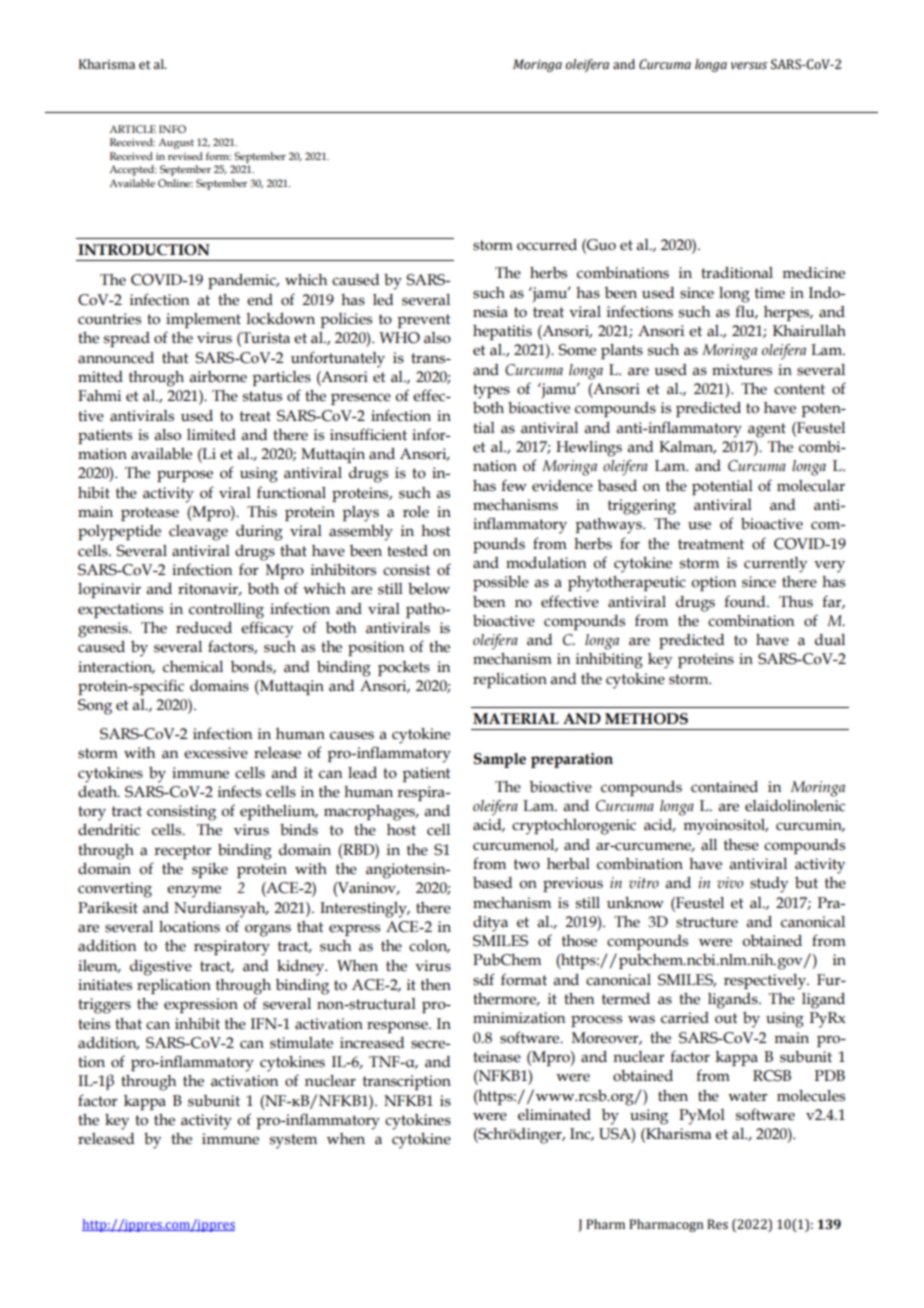 The height and width of the screenshot is (1308, 924). Describe the element at coordinates (176, 143) in the screenshot. I see `August` at that location.
